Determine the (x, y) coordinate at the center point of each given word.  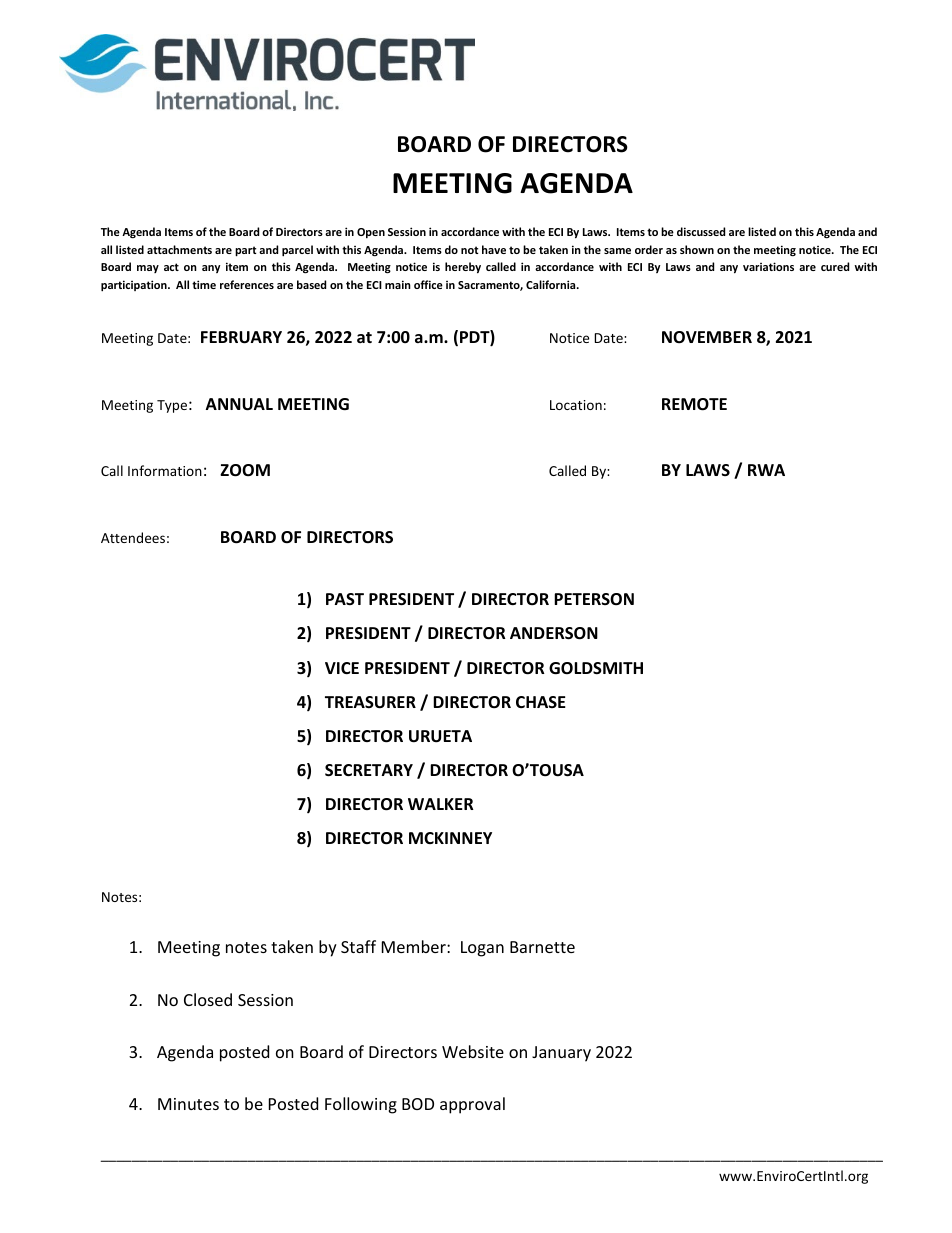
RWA (766, 470)
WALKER (441, 804)
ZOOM (245, 470)
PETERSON (594, 599)
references (247, 284)
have (494, 249)
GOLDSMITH (596, 668)
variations (768, 266)
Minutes (188, 1104)
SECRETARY (369, 770)
